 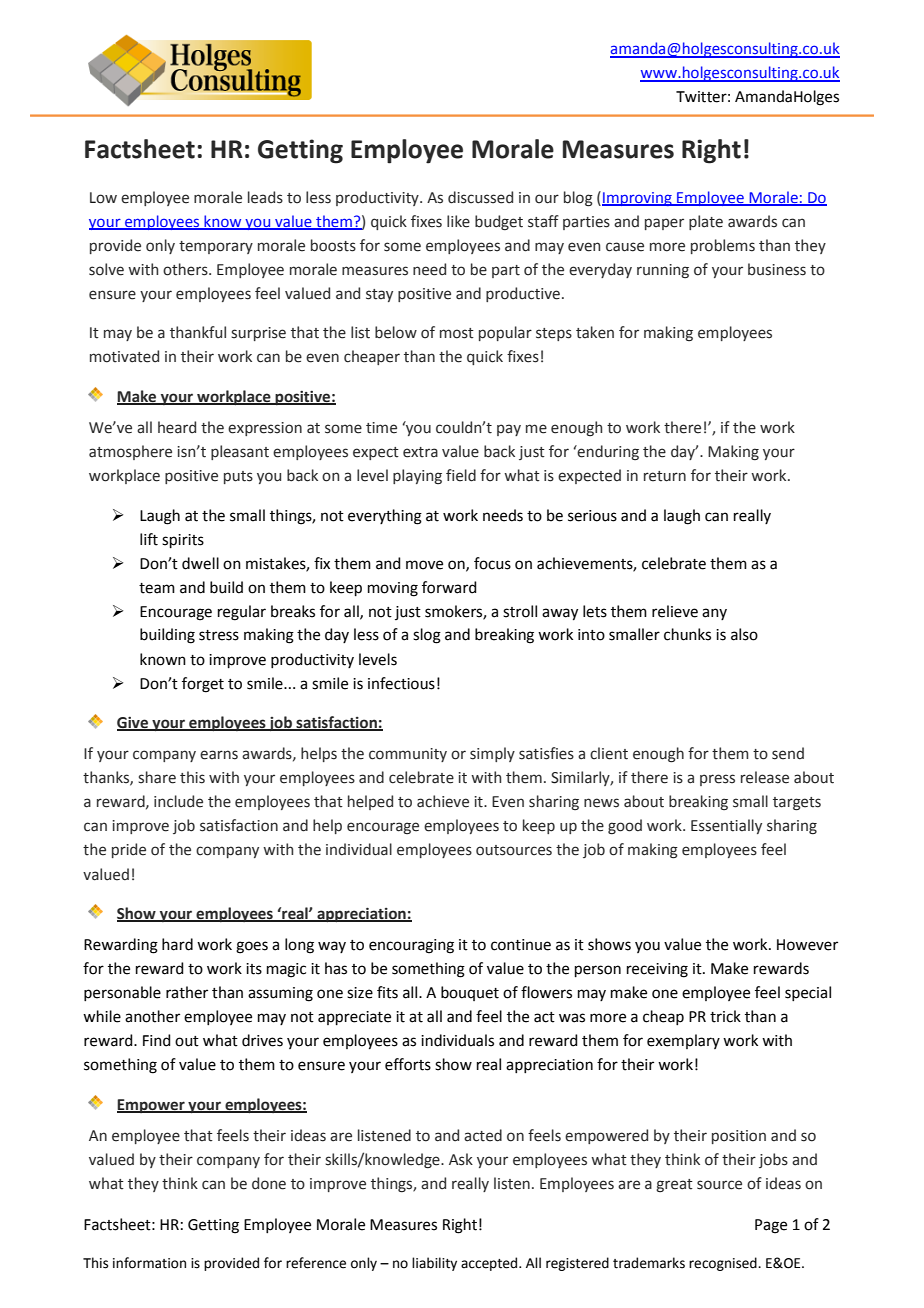 What do you see at coordinates (665, 476) in the screenshot?
I see `return` at bounding box center [665, 476].
